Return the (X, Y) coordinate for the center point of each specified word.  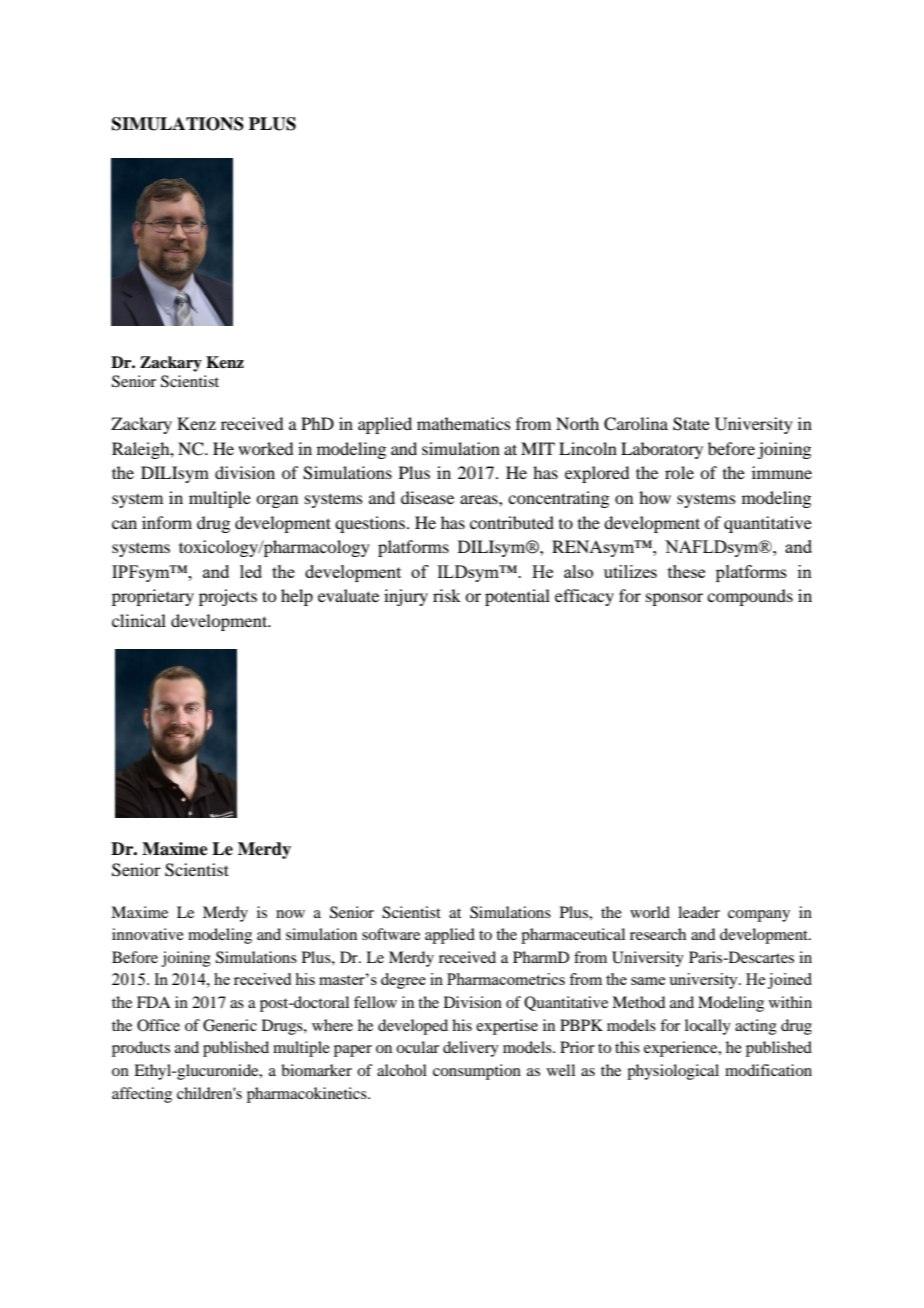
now (290, 914)
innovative (148, 934)
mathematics (464, 423)
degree (403, 981)
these (686, 571)
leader (699, 912)
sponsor (674, 599)
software (391, 934)
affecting (142, 1095)
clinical (139, 620)
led (251, 571)
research (658, 934)
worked (265, 448)
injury (406, 597)
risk (447, 595)
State (691, 424)
